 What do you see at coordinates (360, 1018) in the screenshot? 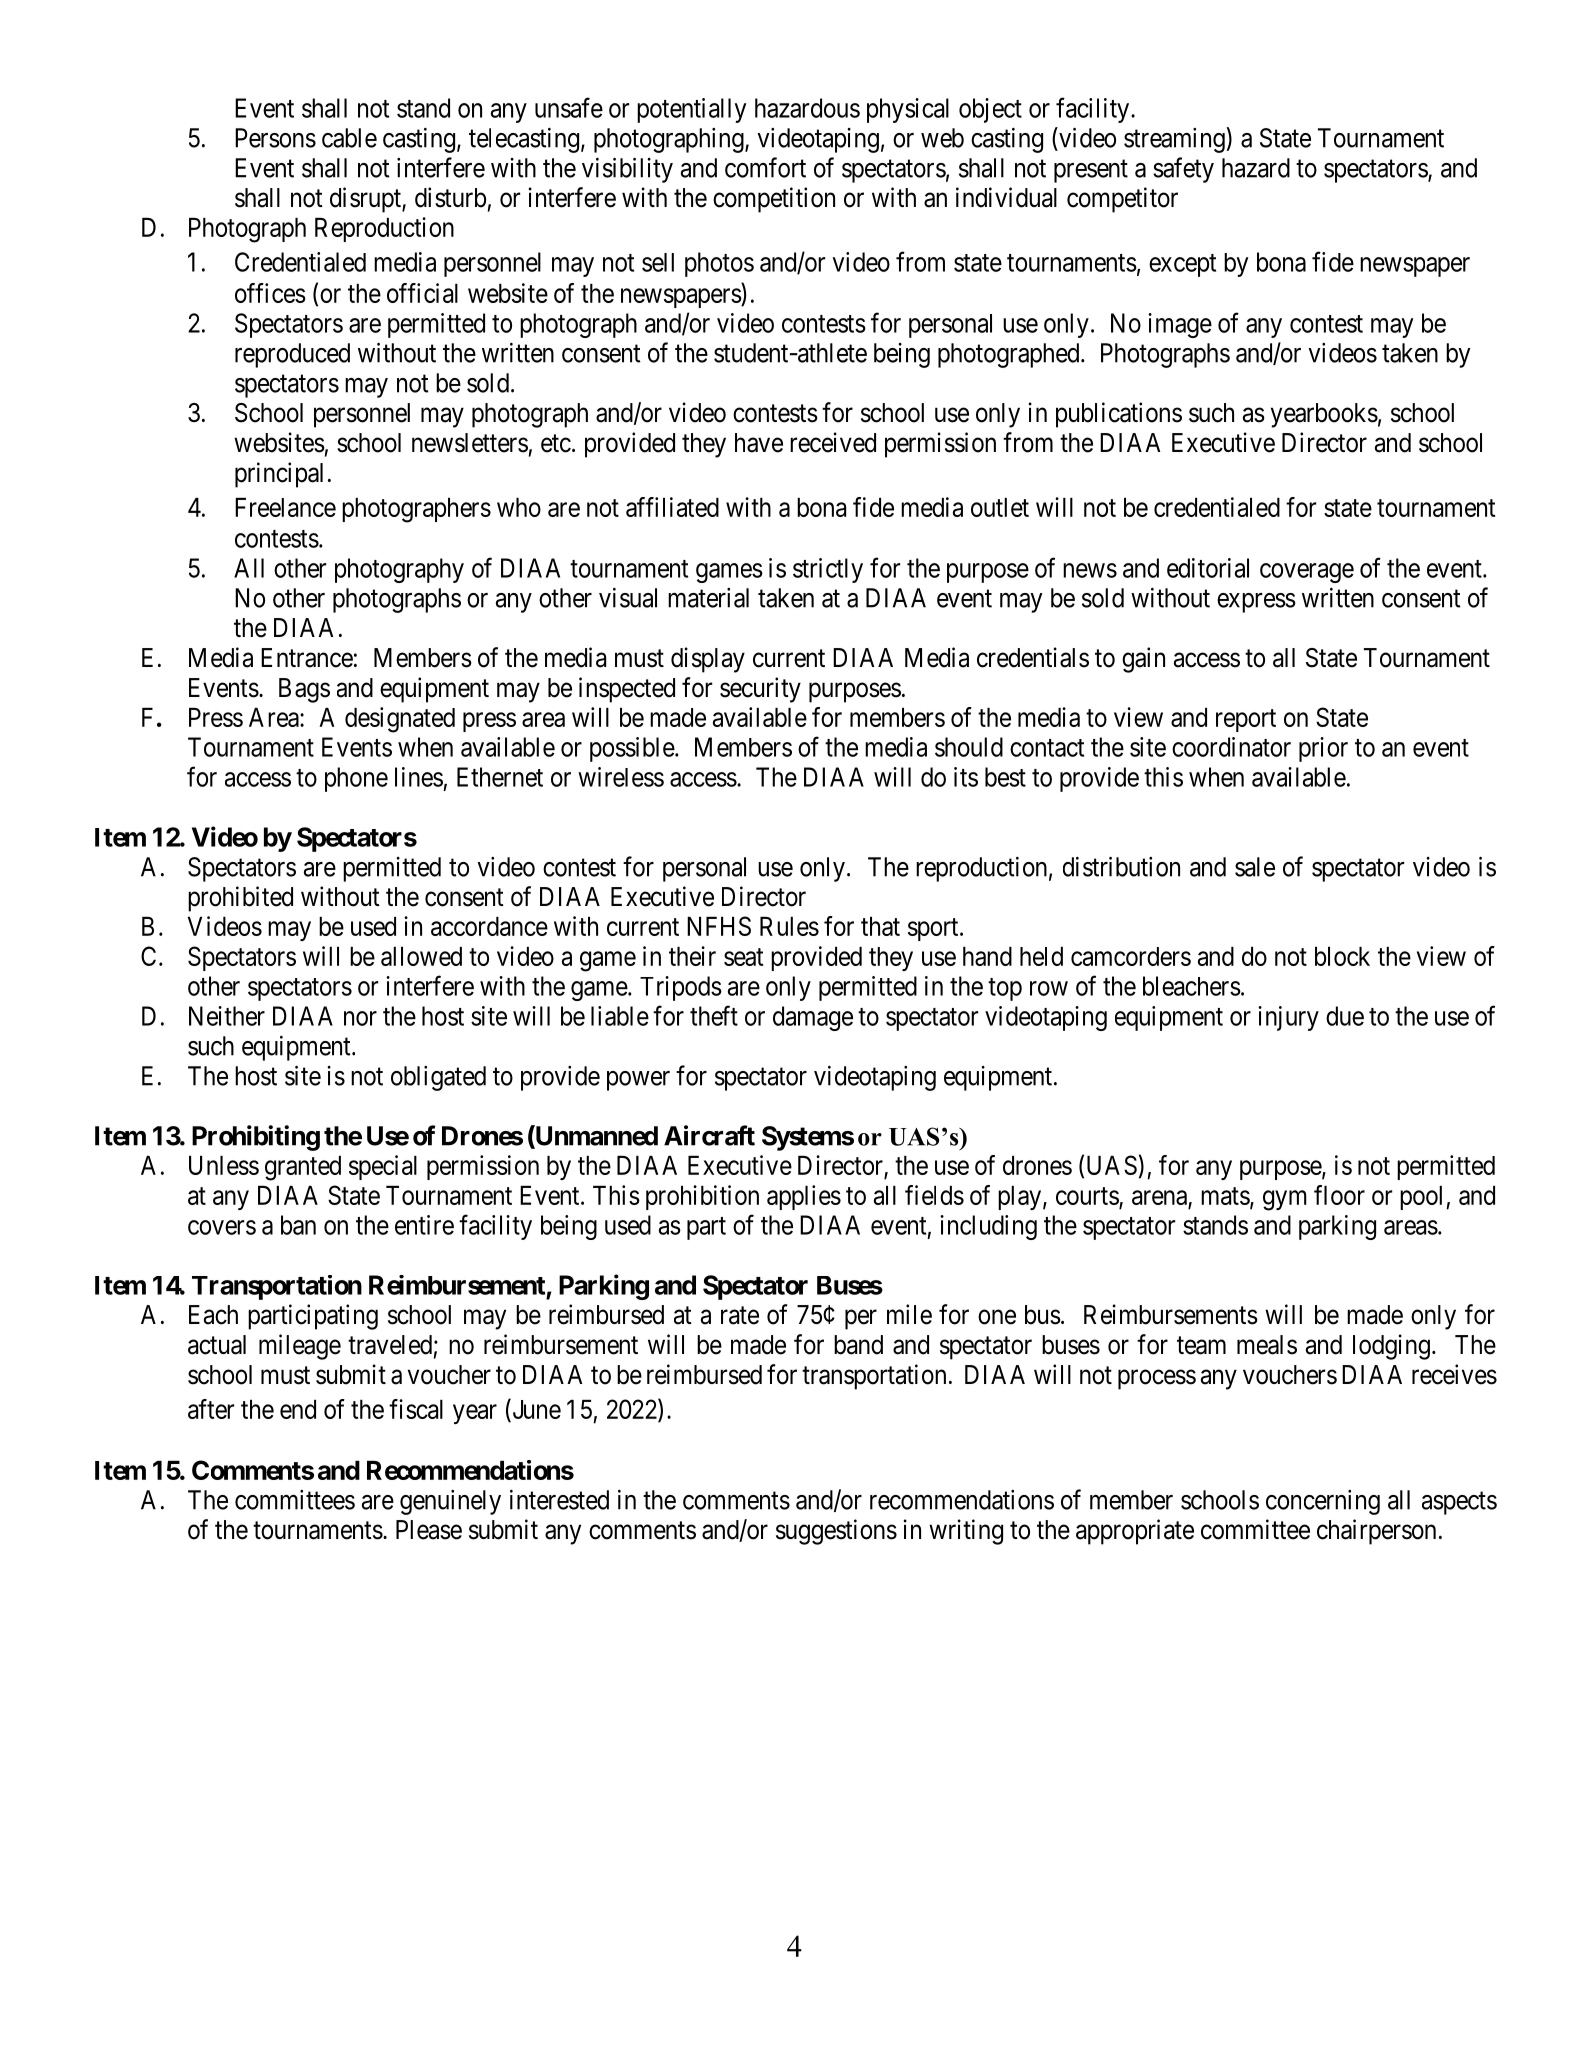
I see `nor` at bounding box center [360, 1018].
